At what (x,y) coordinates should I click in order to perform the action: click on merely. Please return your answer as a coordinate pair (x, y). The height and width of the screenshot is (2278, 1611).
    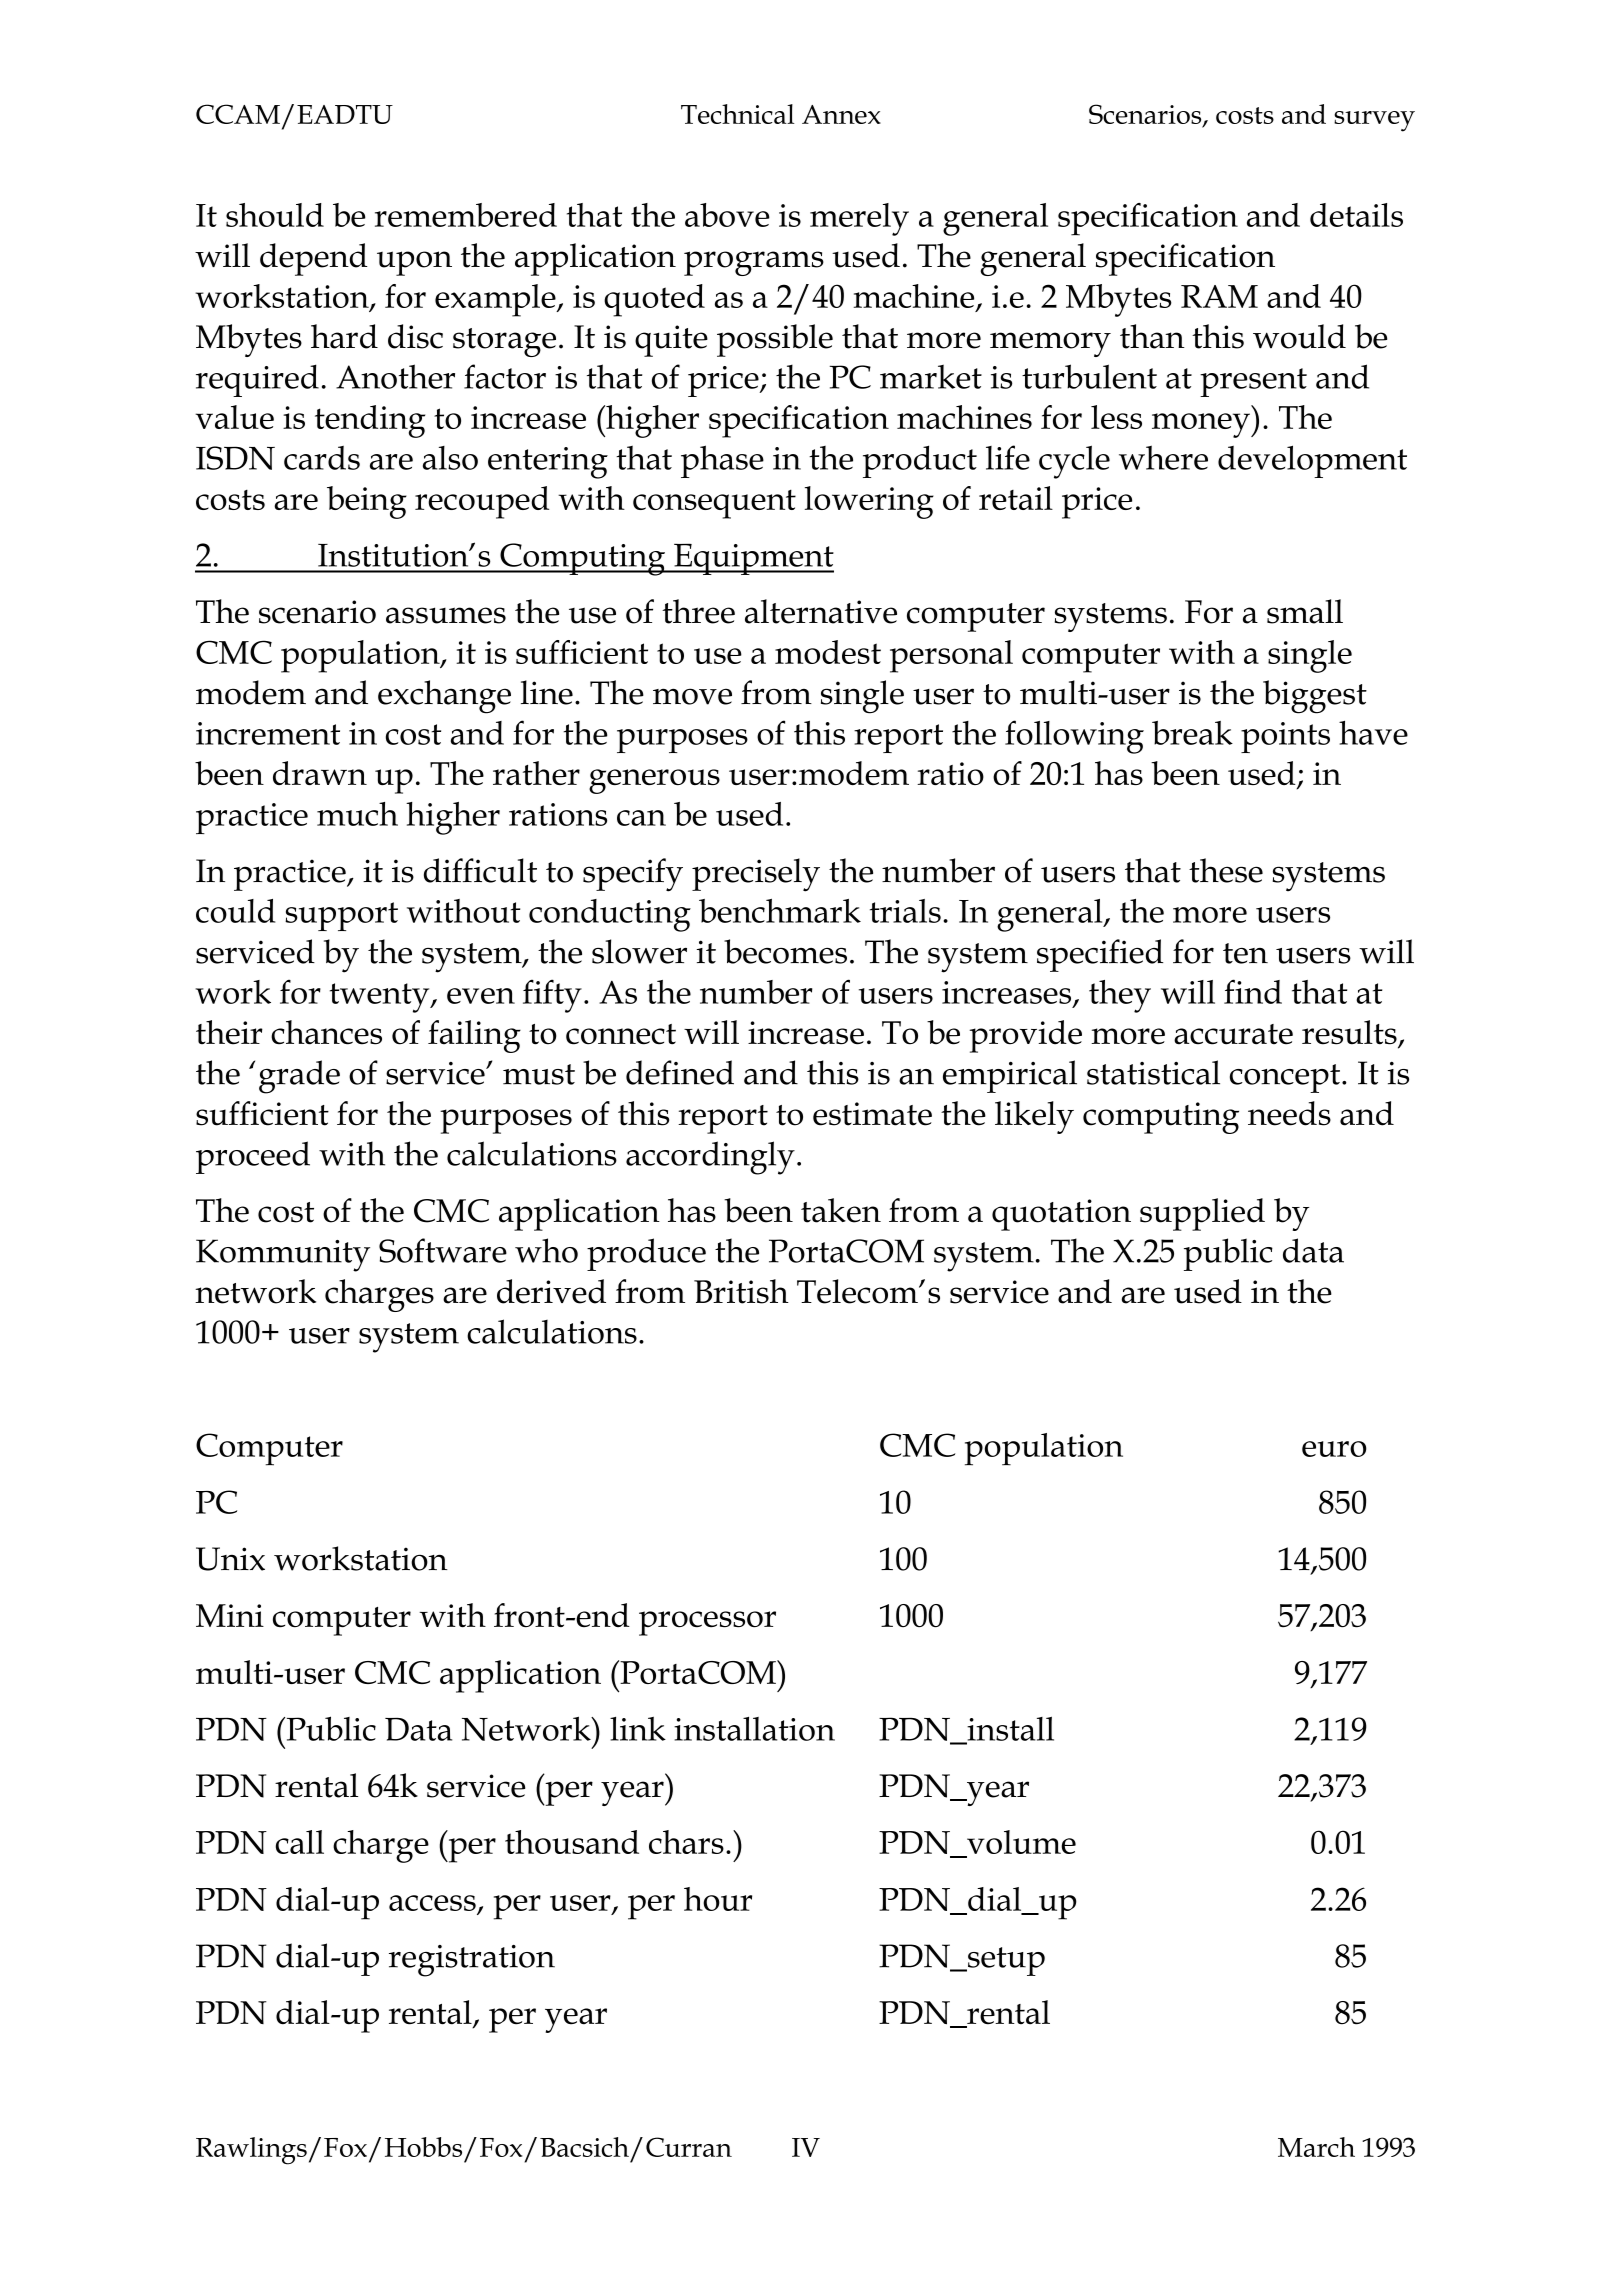
    Looking at the image, I should click on (859, 219).
